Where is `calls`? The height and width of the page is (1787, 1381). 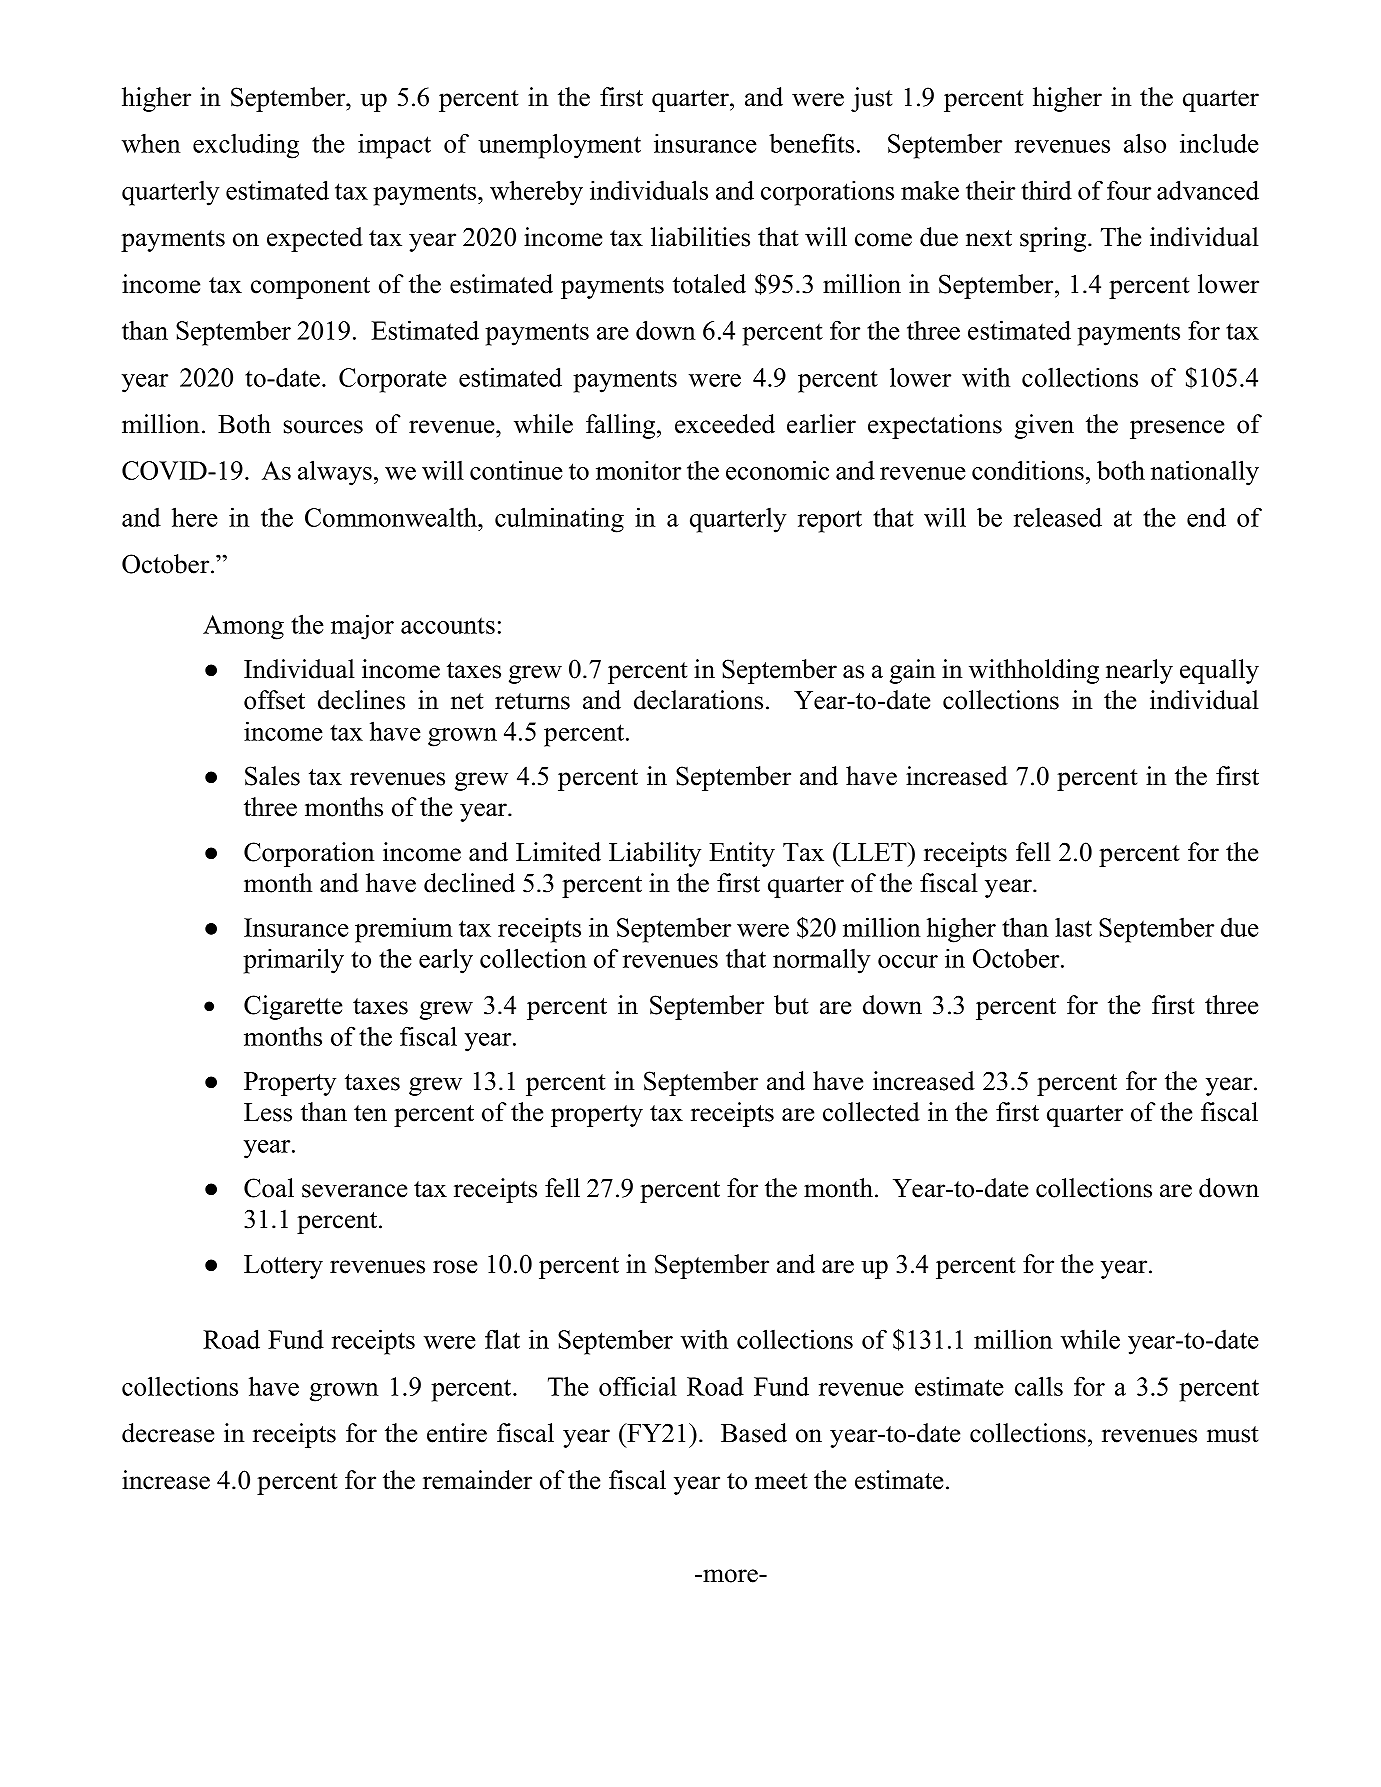
calls is located at coordinates (1039, 1386).
